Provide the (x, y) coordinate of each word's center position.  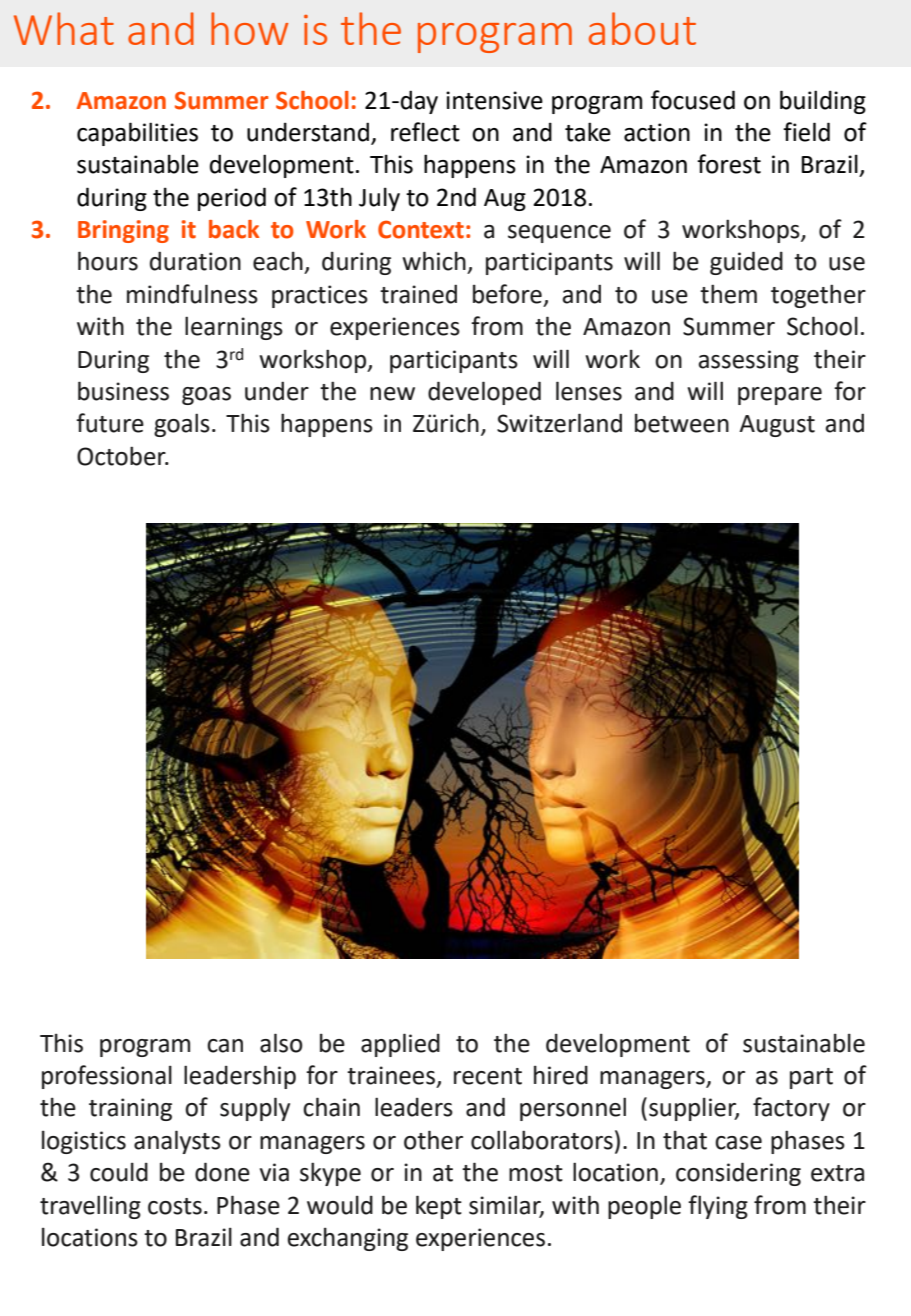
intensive (494, 100)
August (777, 426)
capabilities (137, 134)
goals (182, 425)
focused (693, 100)
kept (439, 1207)
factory (791, 1109)
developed (484, 393)
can (225, 1046)
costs (175, 1206)
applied (400, 1045)
